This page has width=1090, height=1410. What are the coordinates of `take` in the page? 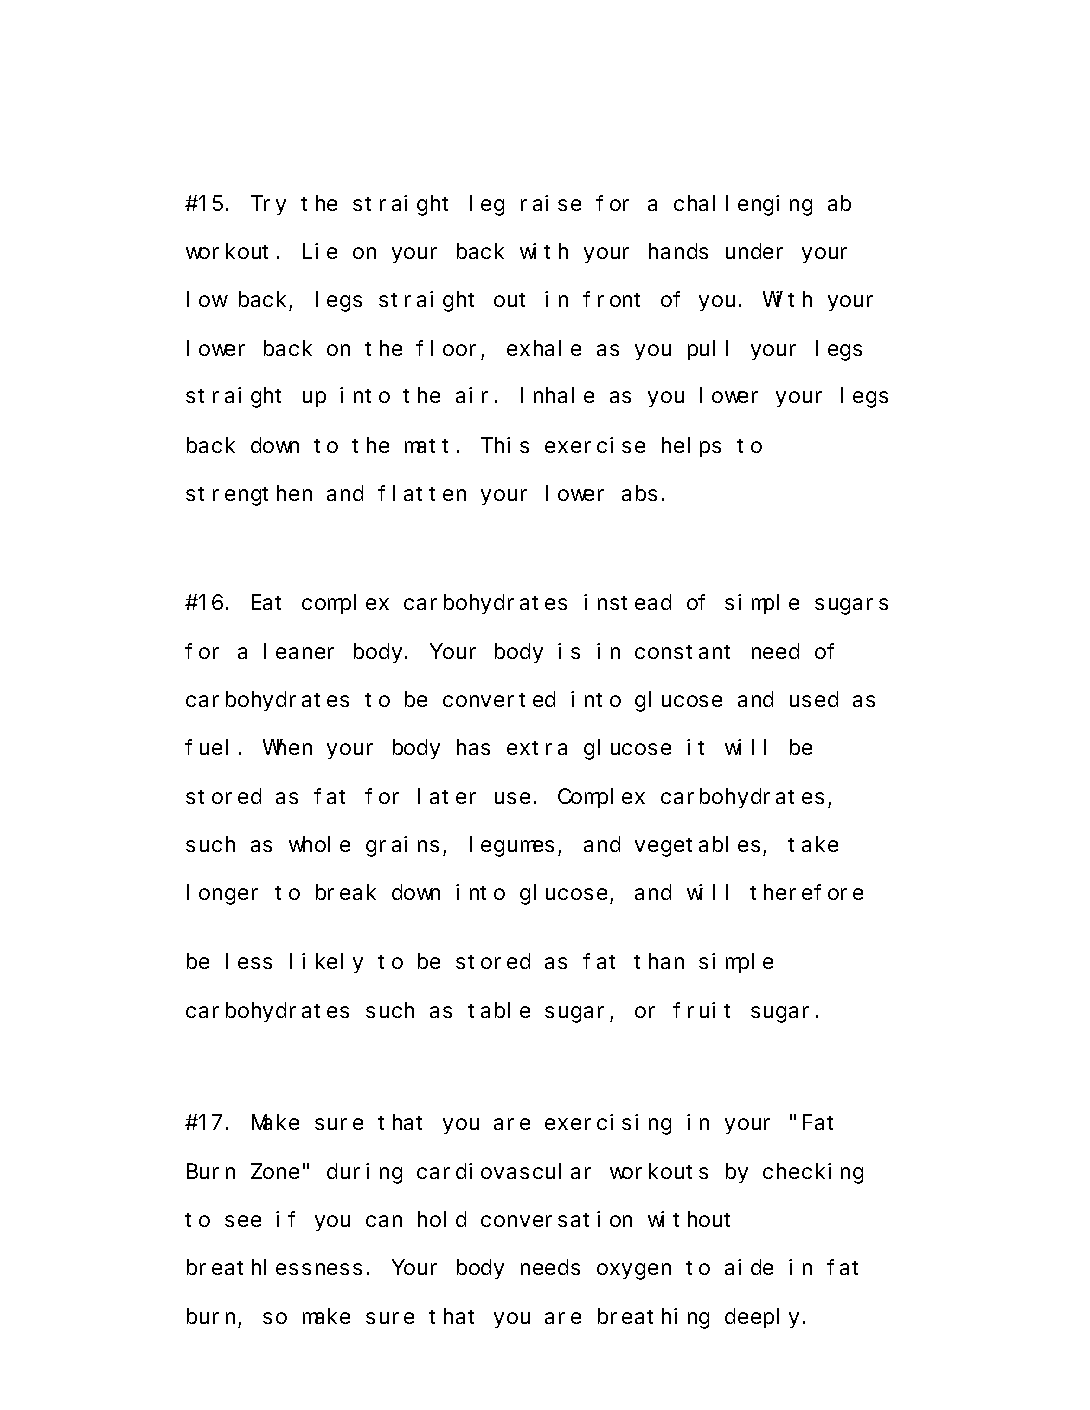 It's located at (813, 844).
